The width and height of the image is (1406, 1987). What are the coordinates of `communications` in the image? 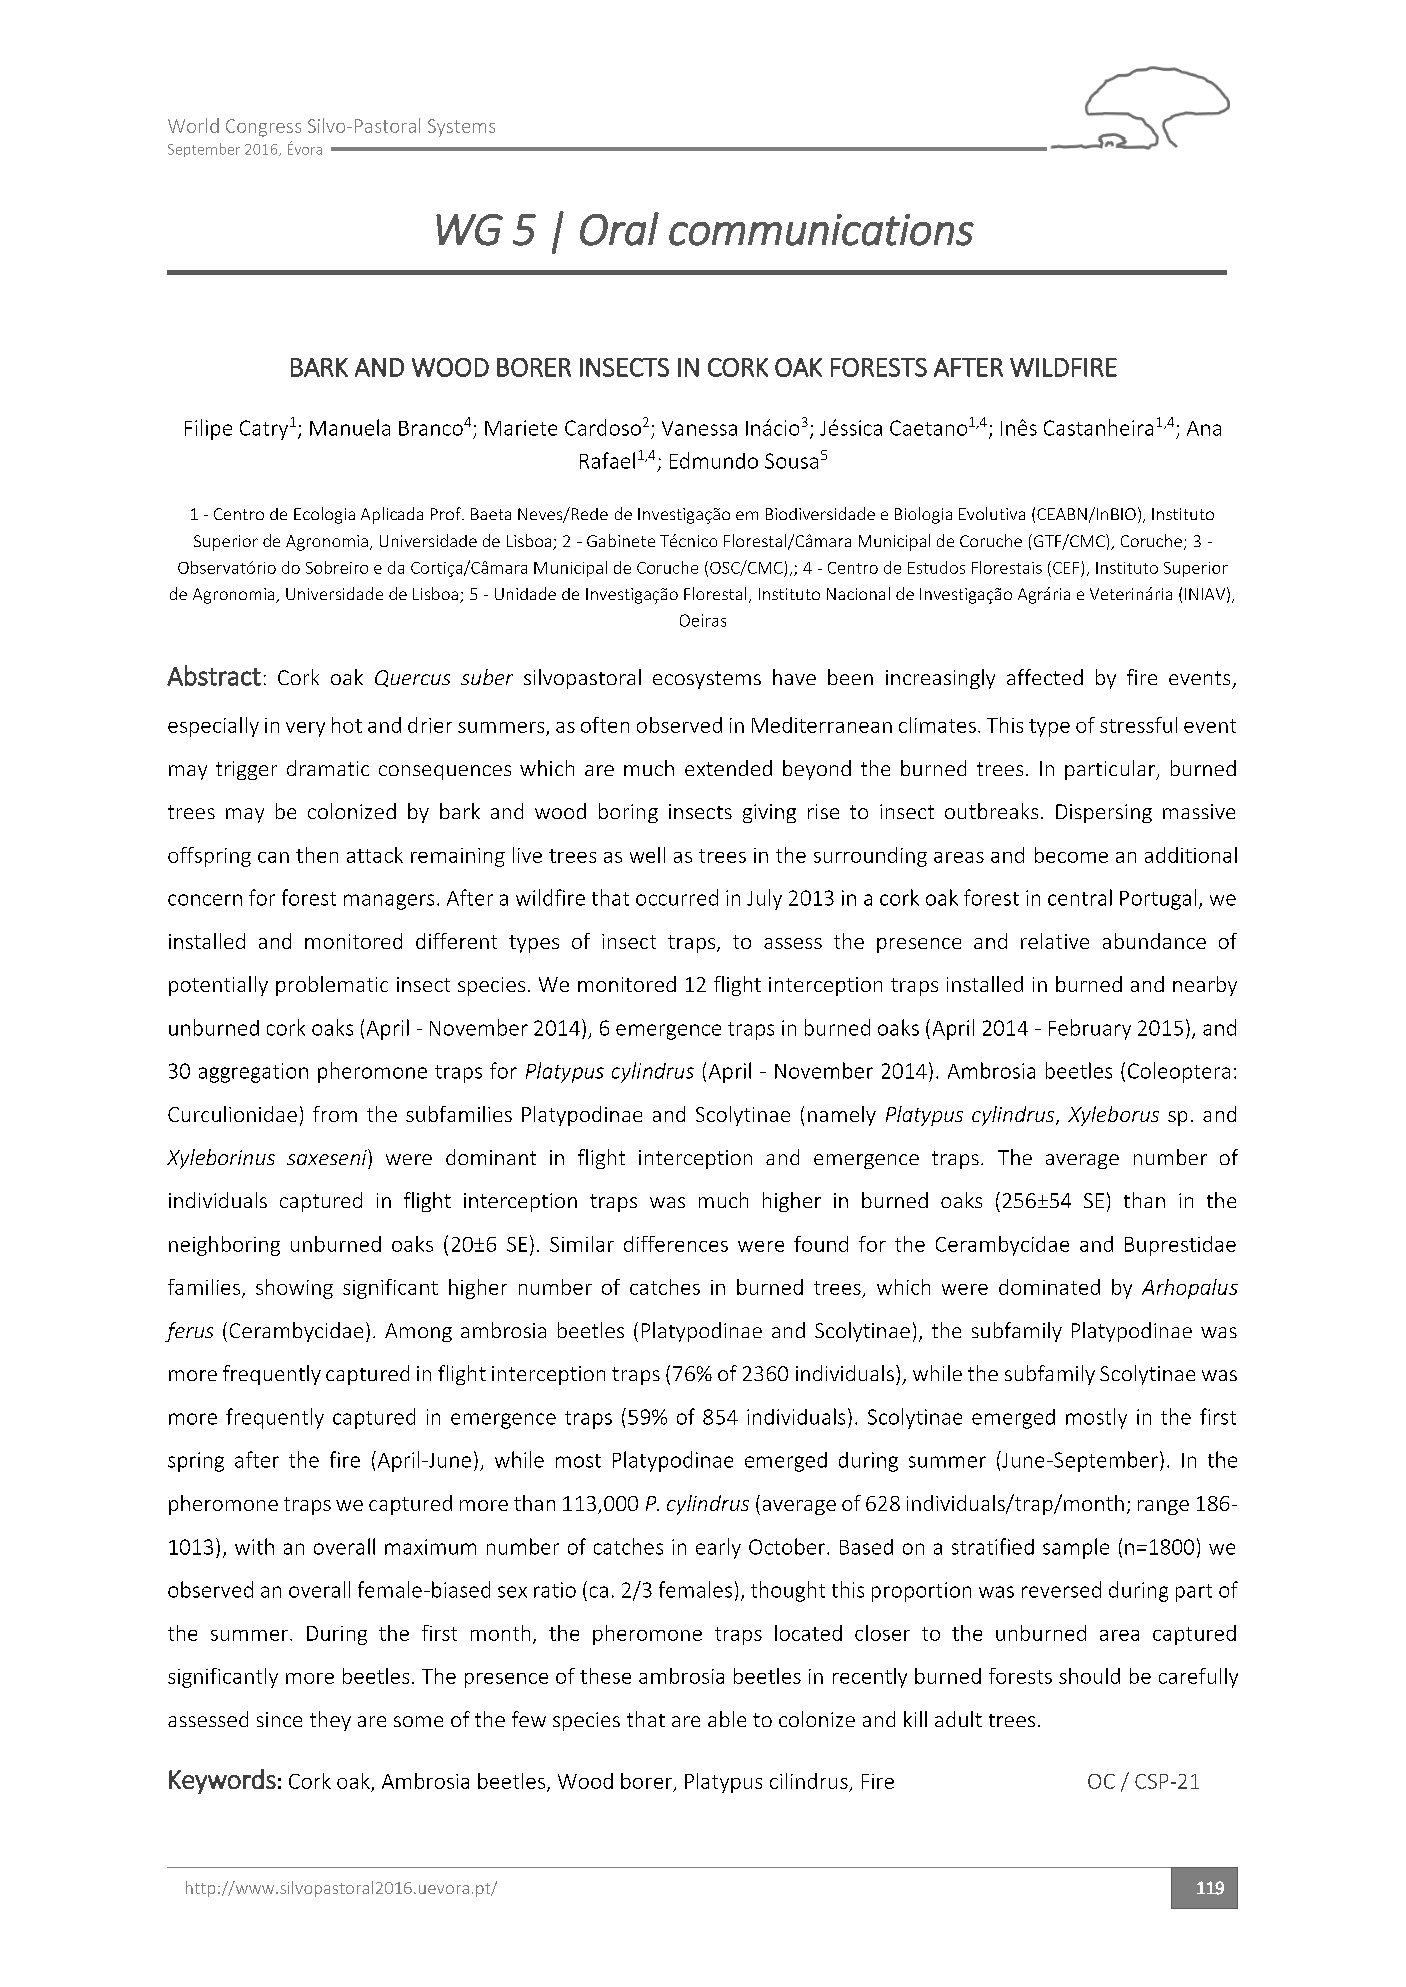 It's located at (821, 230).
